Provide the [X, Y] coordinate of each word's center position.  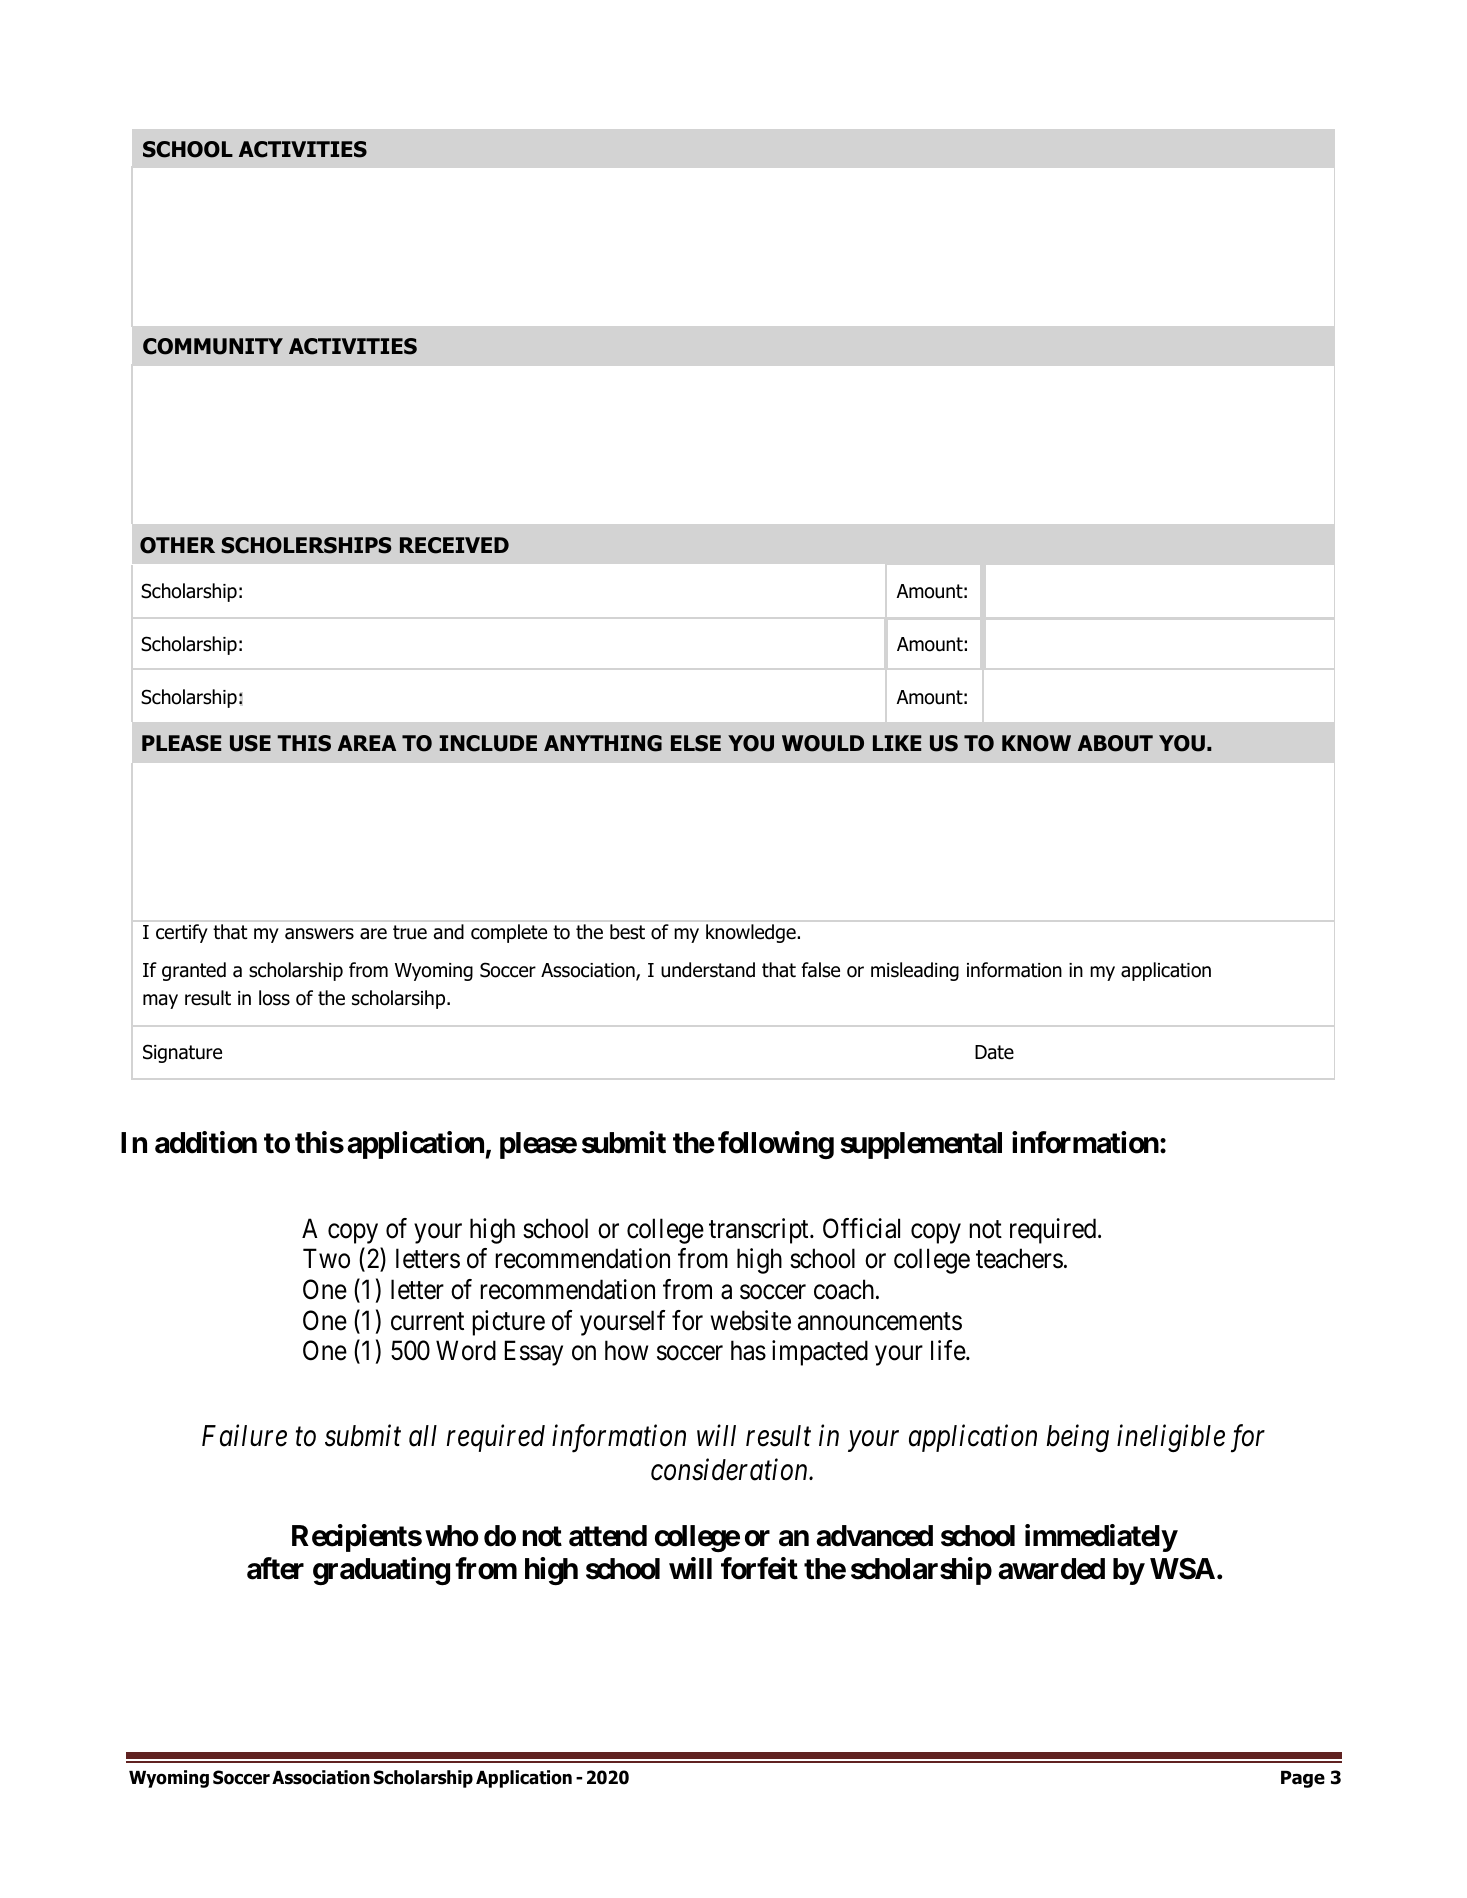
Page [1303, 1779]
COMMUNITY [213, 346]
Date [994, 1052]
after [275, 1569]
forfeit [759, 1569]
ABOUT [1115, 743]
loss [274, 998]
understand [708, 970]
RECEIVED [454, 545]
